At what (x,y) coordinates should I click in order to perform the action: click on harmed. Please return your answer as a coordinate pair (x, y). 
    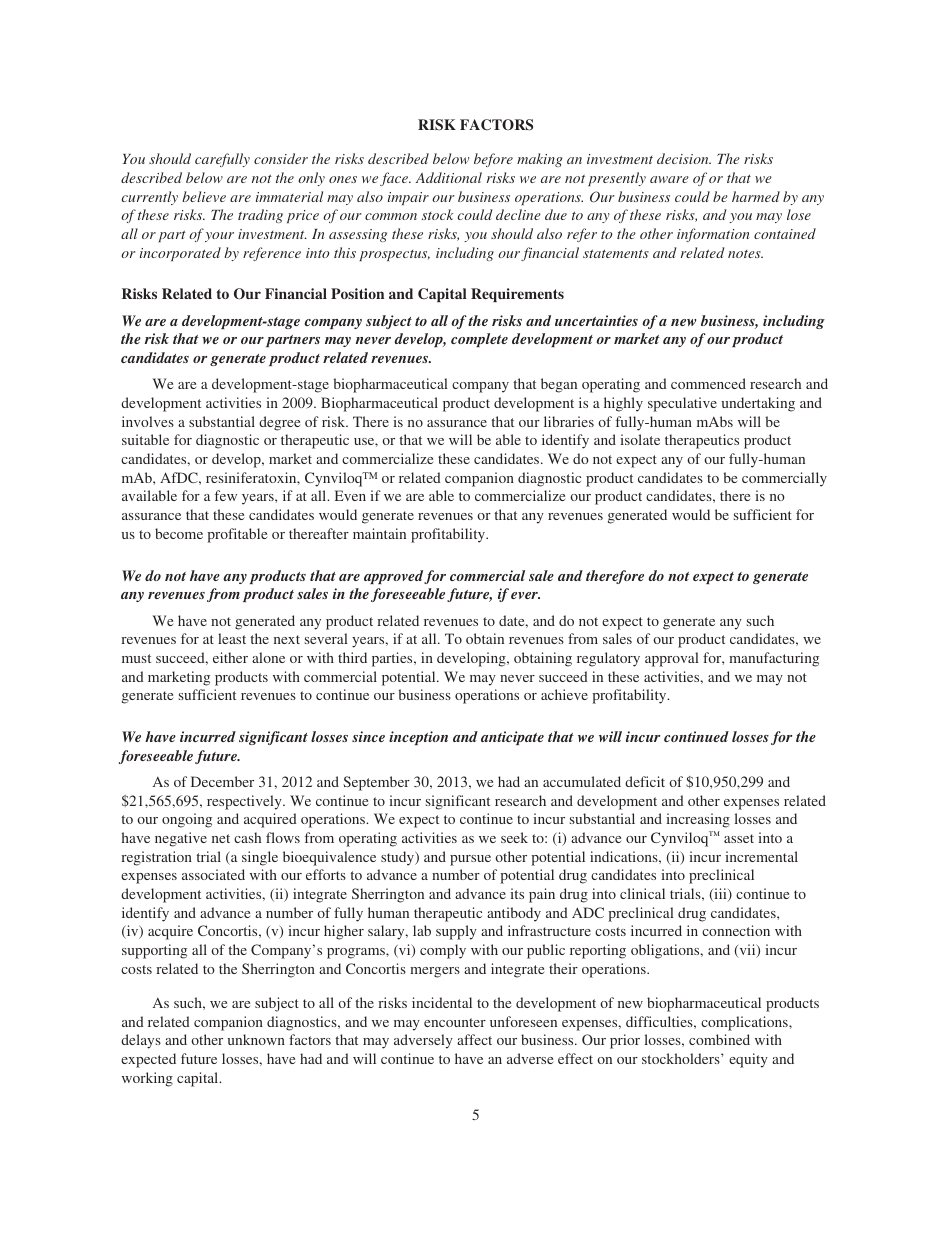
    Looking at the image, I should click on (756, 196).
